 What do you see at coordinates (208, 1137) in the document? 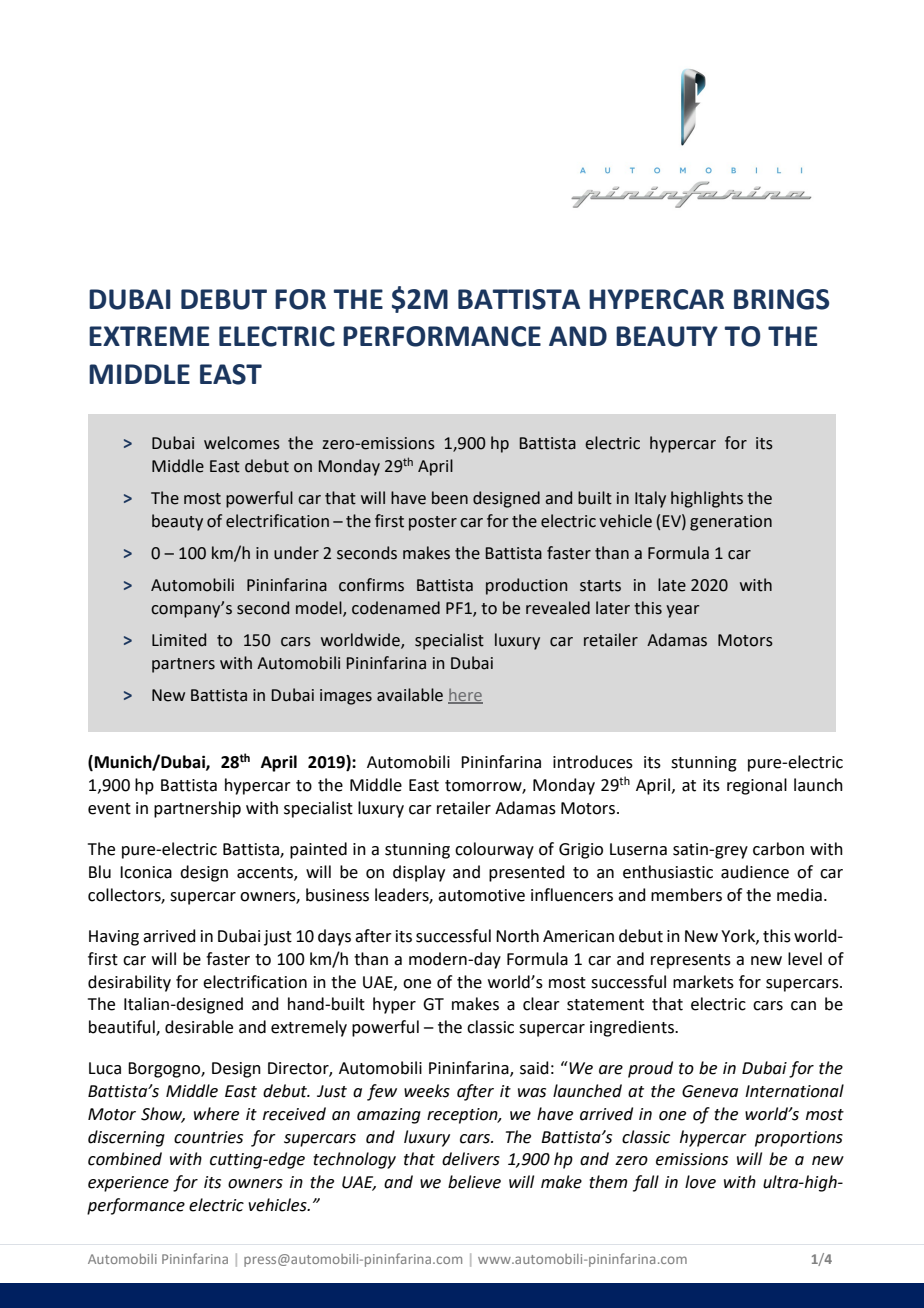
I see `countries` at bounding box center [208, 1137].
